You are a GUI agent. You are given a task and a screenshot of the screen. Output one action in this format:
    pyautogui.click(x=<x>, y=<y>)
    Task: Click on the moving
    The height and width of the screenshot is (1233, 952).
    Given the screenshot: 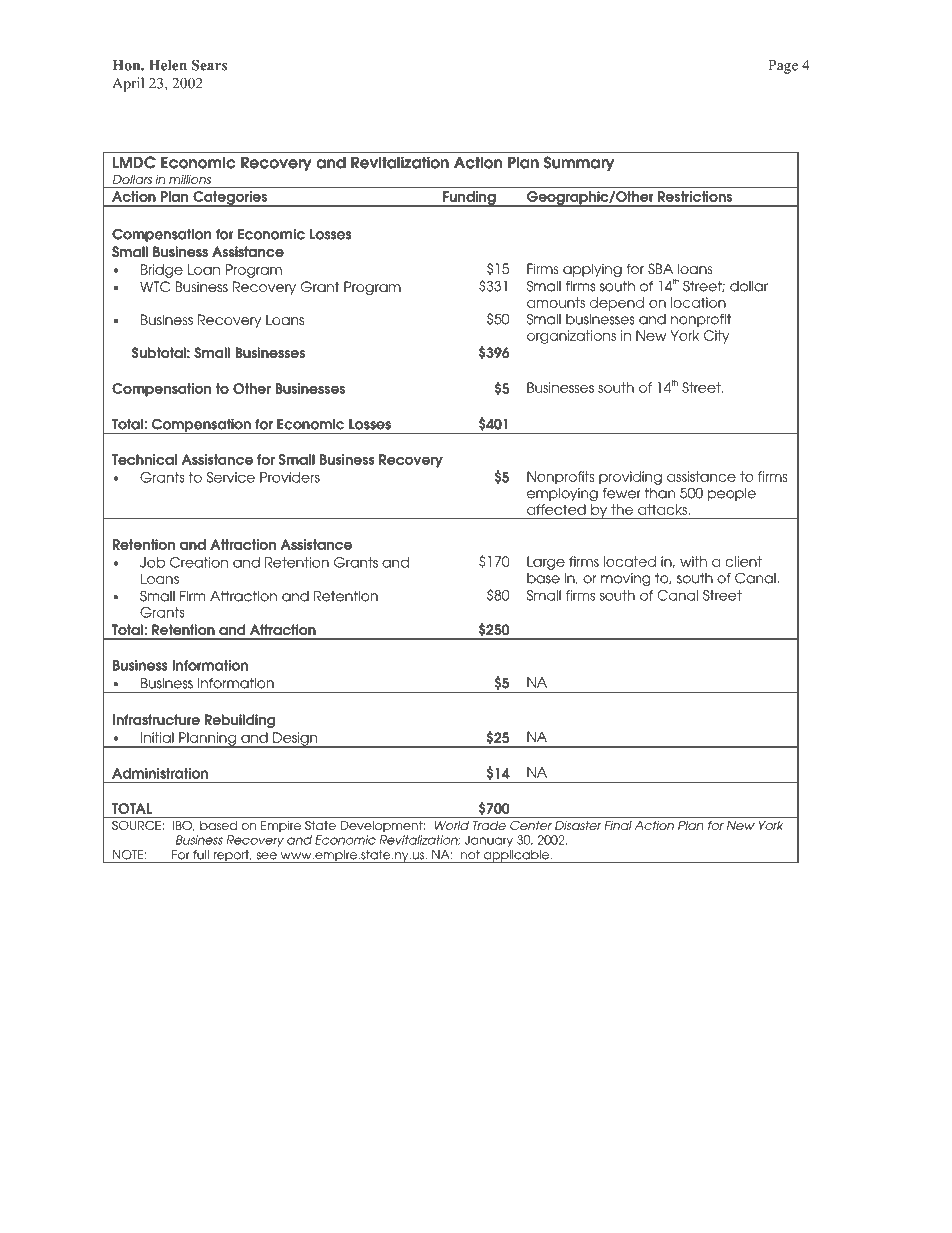 What is the action you would take?
    pyautogui.click(x=626, y=580)
